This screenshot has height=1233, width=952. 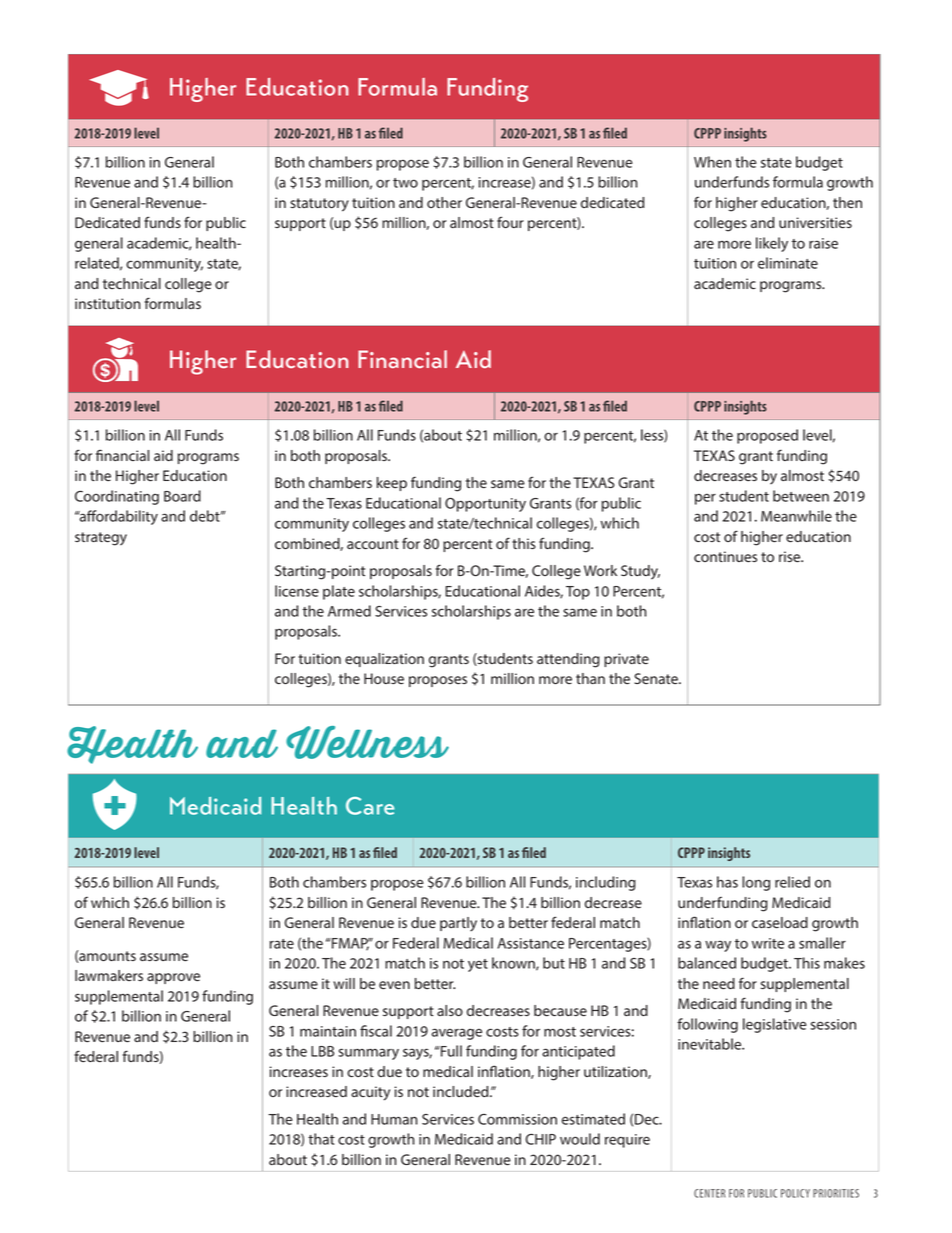 What do you see at coordinates (657, 678) in the screenshot?
I see `Senate` at bounding box center [657, 678].
